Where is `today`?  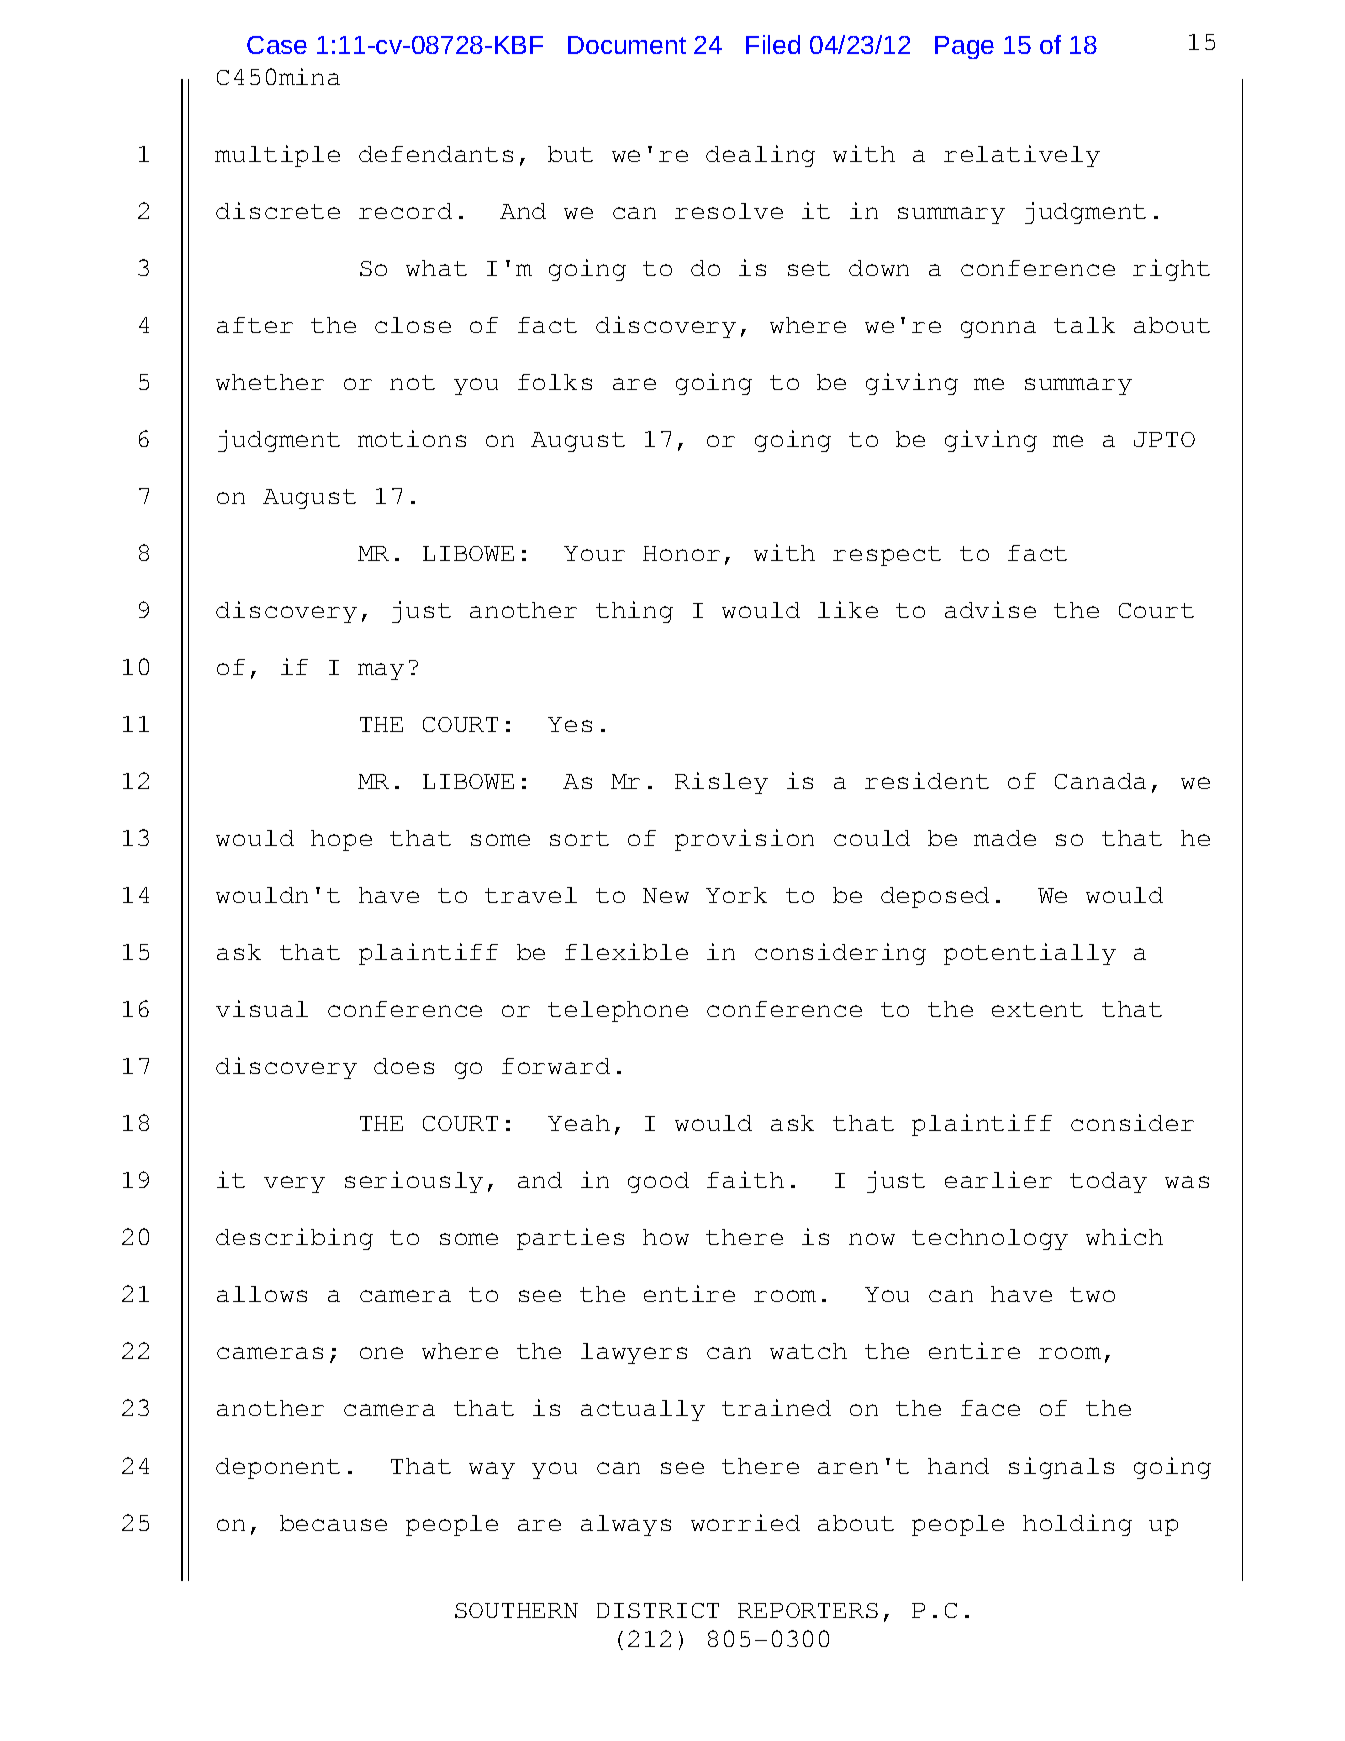 today is located at coordinates (1108, 1182).
